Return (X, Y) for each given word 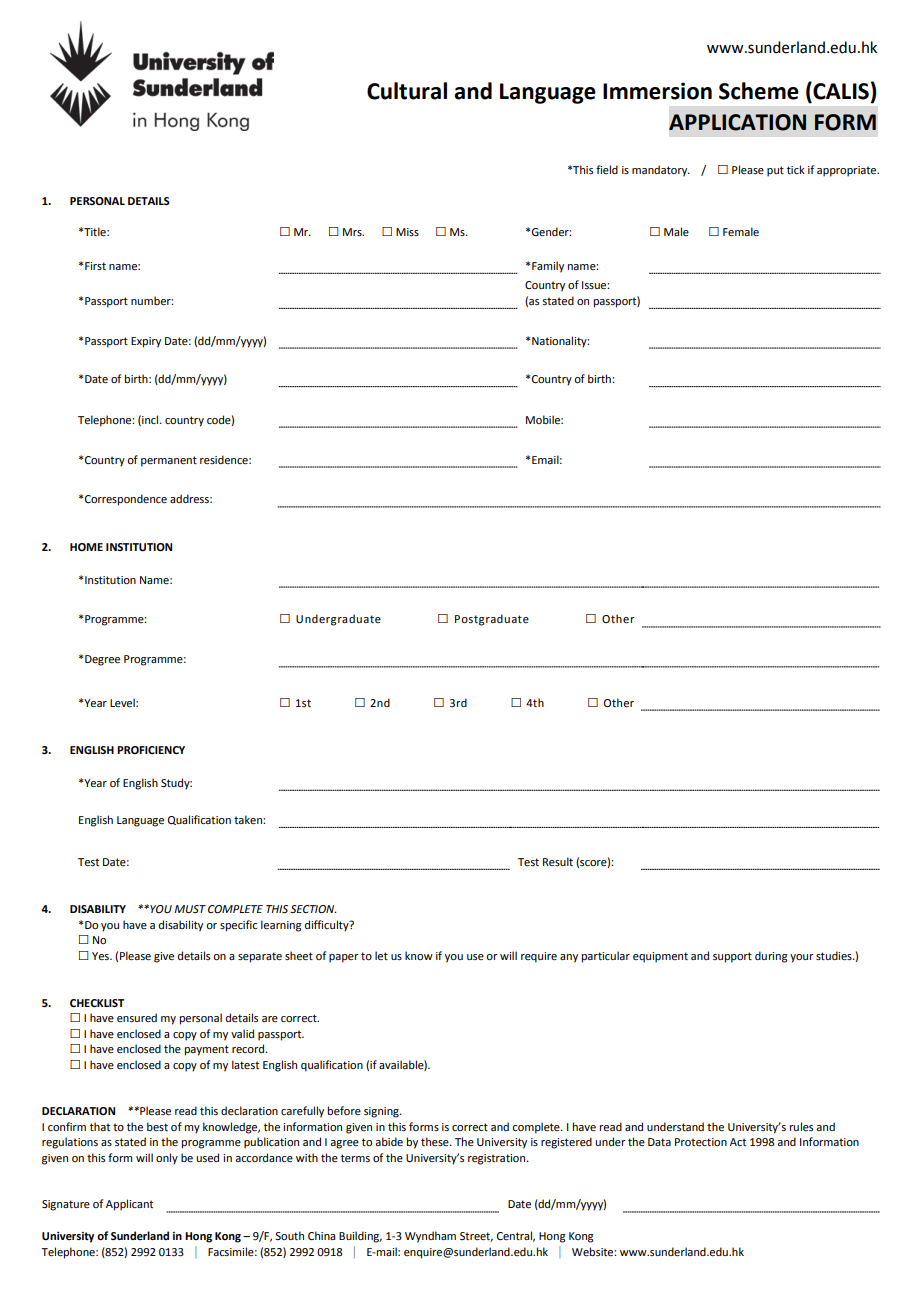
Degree (102, 660)
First (95, 266)
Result (558, 861)
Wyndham (430, 1237)
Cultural (407, 91)
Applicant (129, 1205)
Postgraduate (492, 620)
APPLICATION (737, 122)
